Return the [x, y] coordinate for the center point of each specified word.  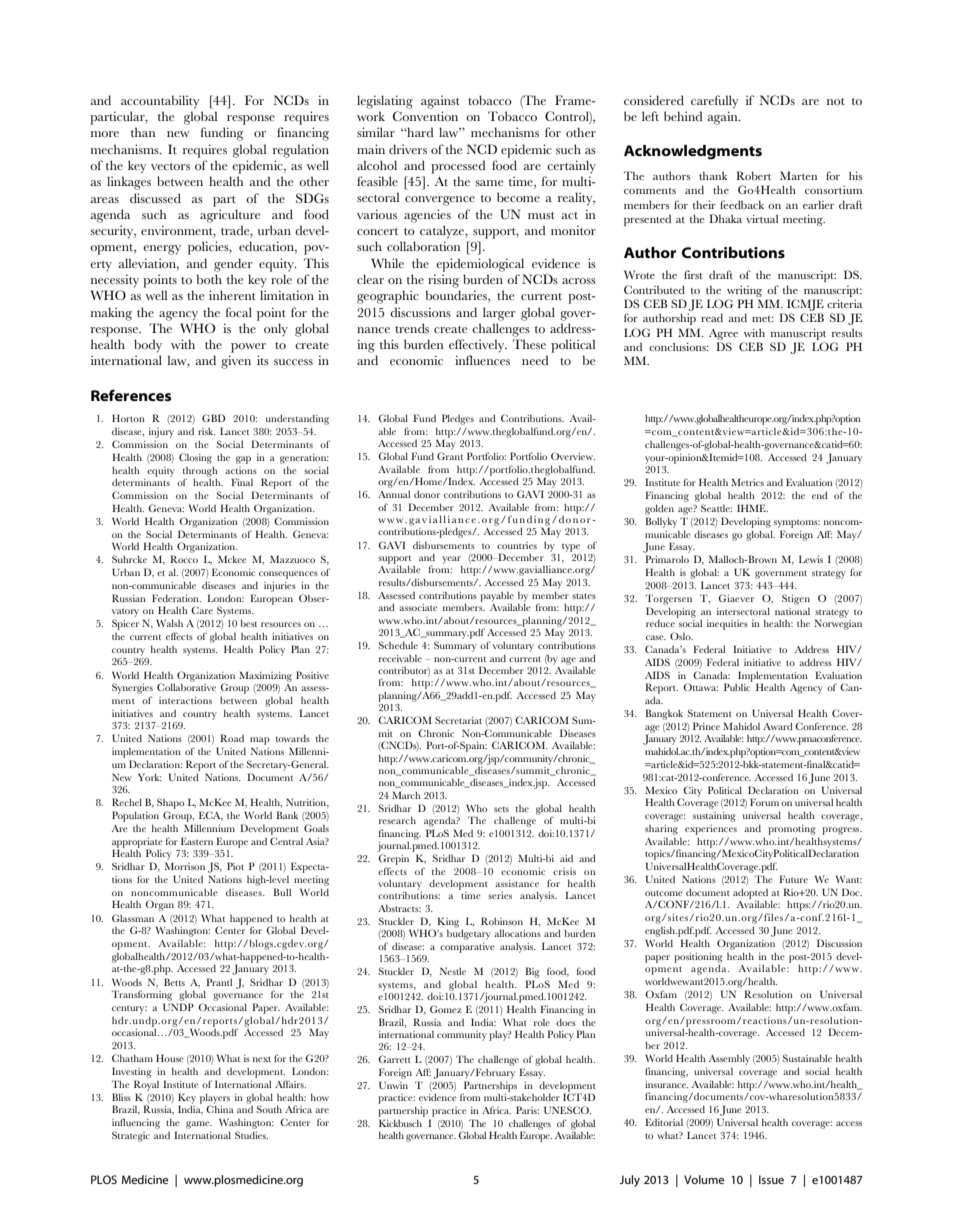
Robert [753, 175]
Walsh [169, 623]
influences [482, 360]
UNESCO [567, 1110]
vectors [170, 166]
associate [418, 607]
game [199, 1125]
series [500, 895]
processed [458, 167]
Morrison [185, 866]
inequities [727, 625]
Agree [723, 334]
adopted [750, 894]
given [236, 362]
